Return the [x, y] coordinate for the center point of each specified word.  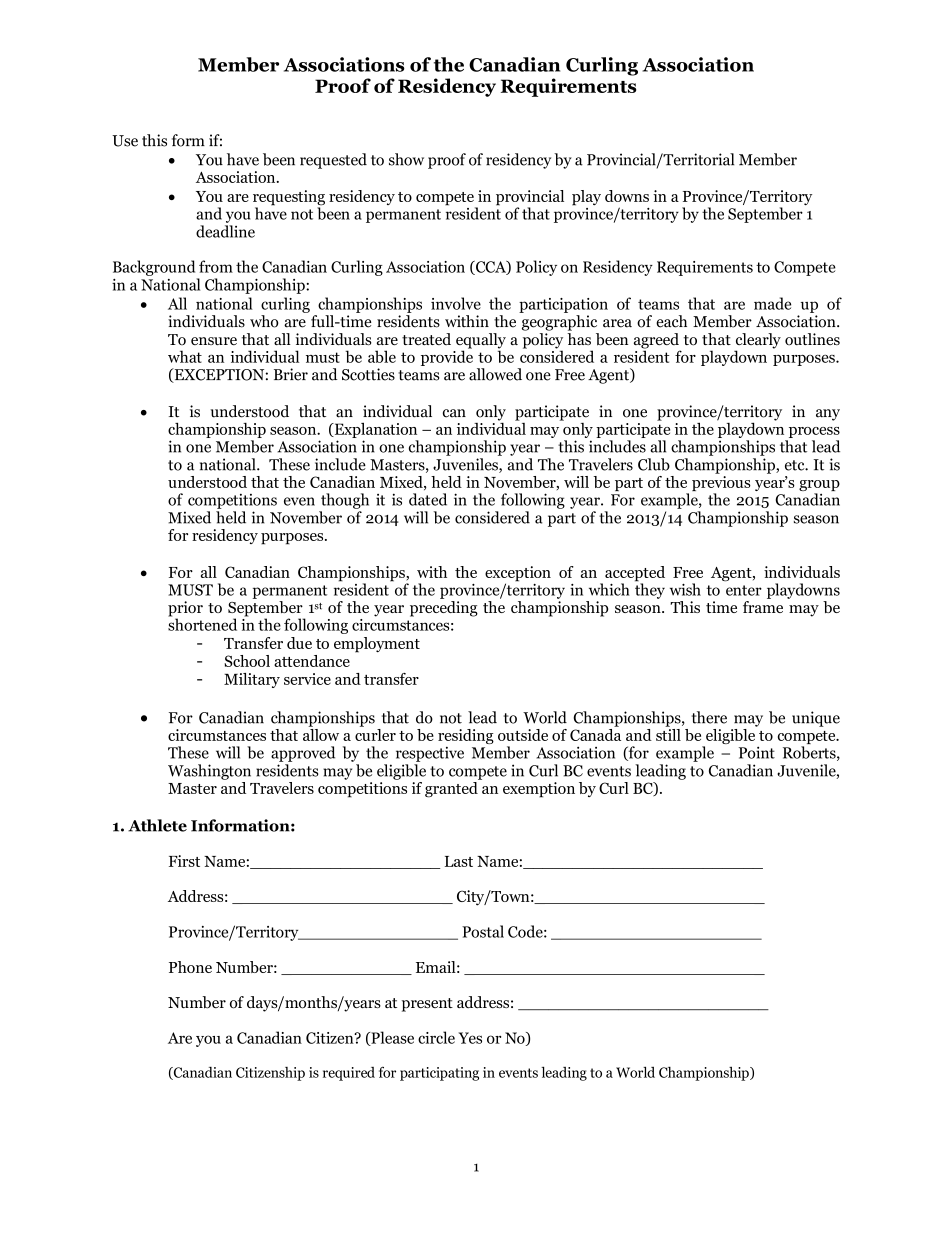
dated [428, 499]
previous [721, 483]
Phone [190, 967]
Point [757, 752]
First [184, 861]
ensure [214, 341]
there [709, 717]
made [772, 303]
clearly [758, 342]
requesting [289, 199]
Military [252, 680]
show [406, 159]
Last [459, 861]
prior [185, 610]
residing [466, 736]
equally [481, 342]
